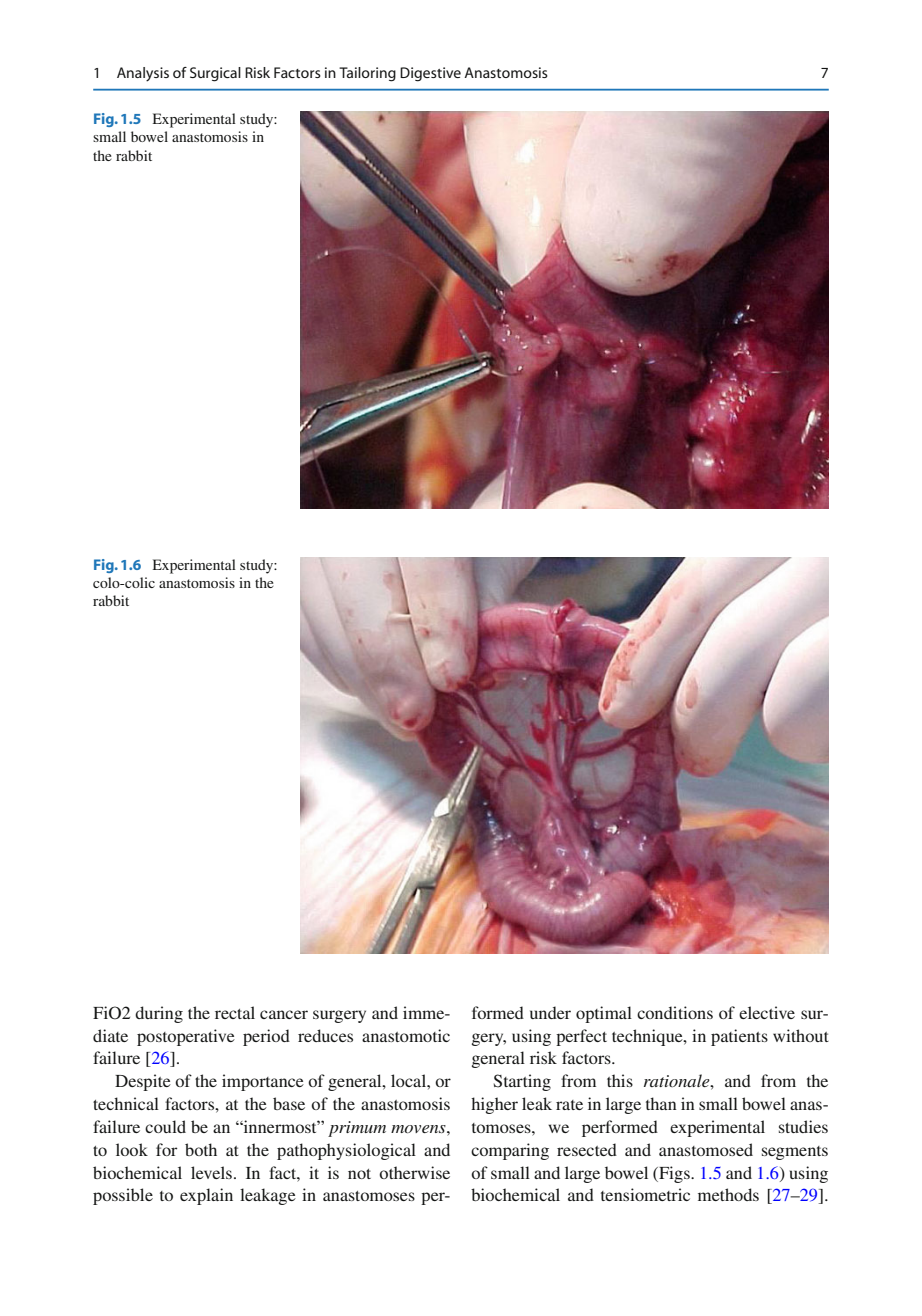  What do you see at coordinates (211, 1172) in the page?
I see `levels` at bounding box center [211, 1172].
